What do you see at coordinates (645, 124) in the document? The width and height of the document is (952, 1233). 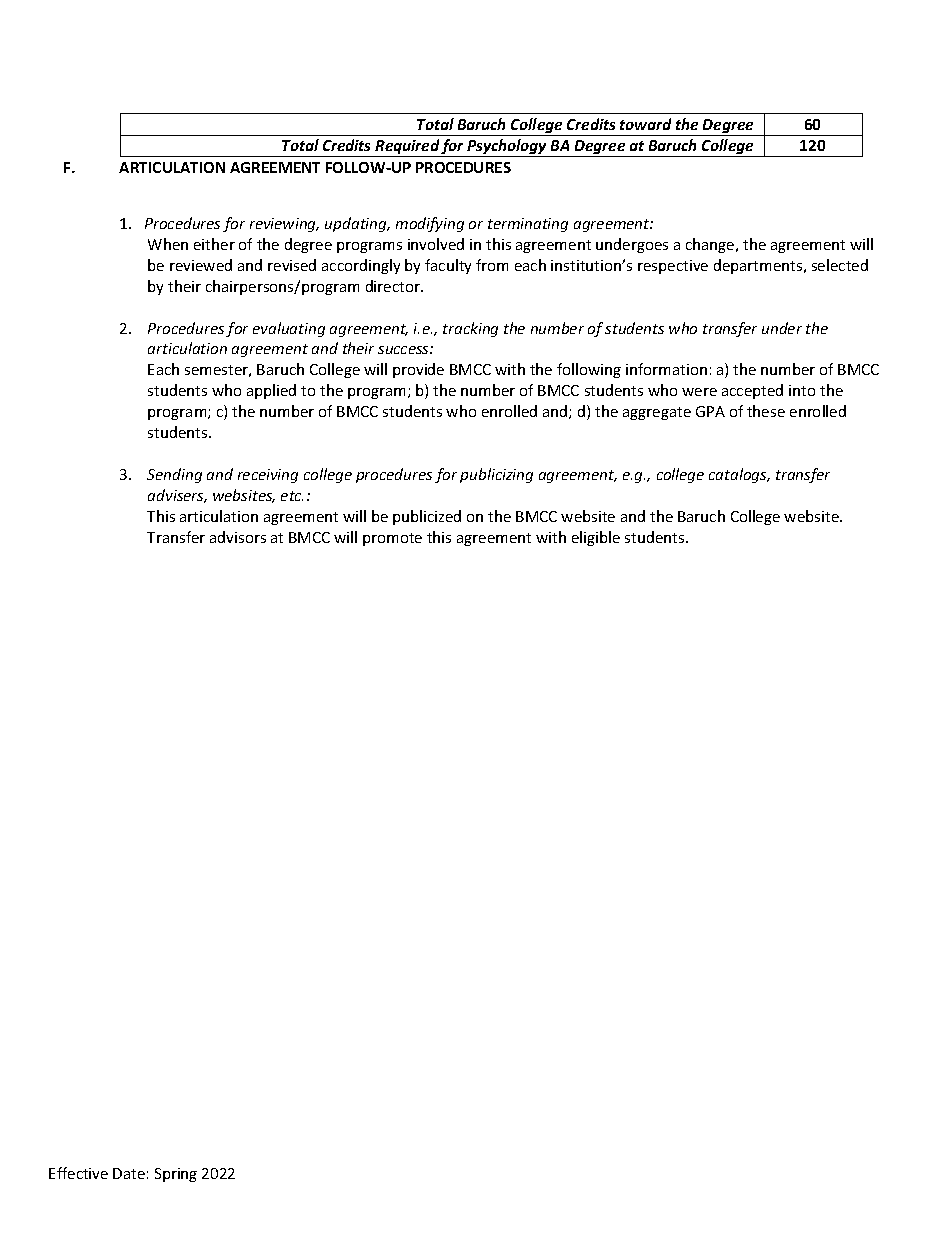 I see `toward` at bounding box center [645, 124].
